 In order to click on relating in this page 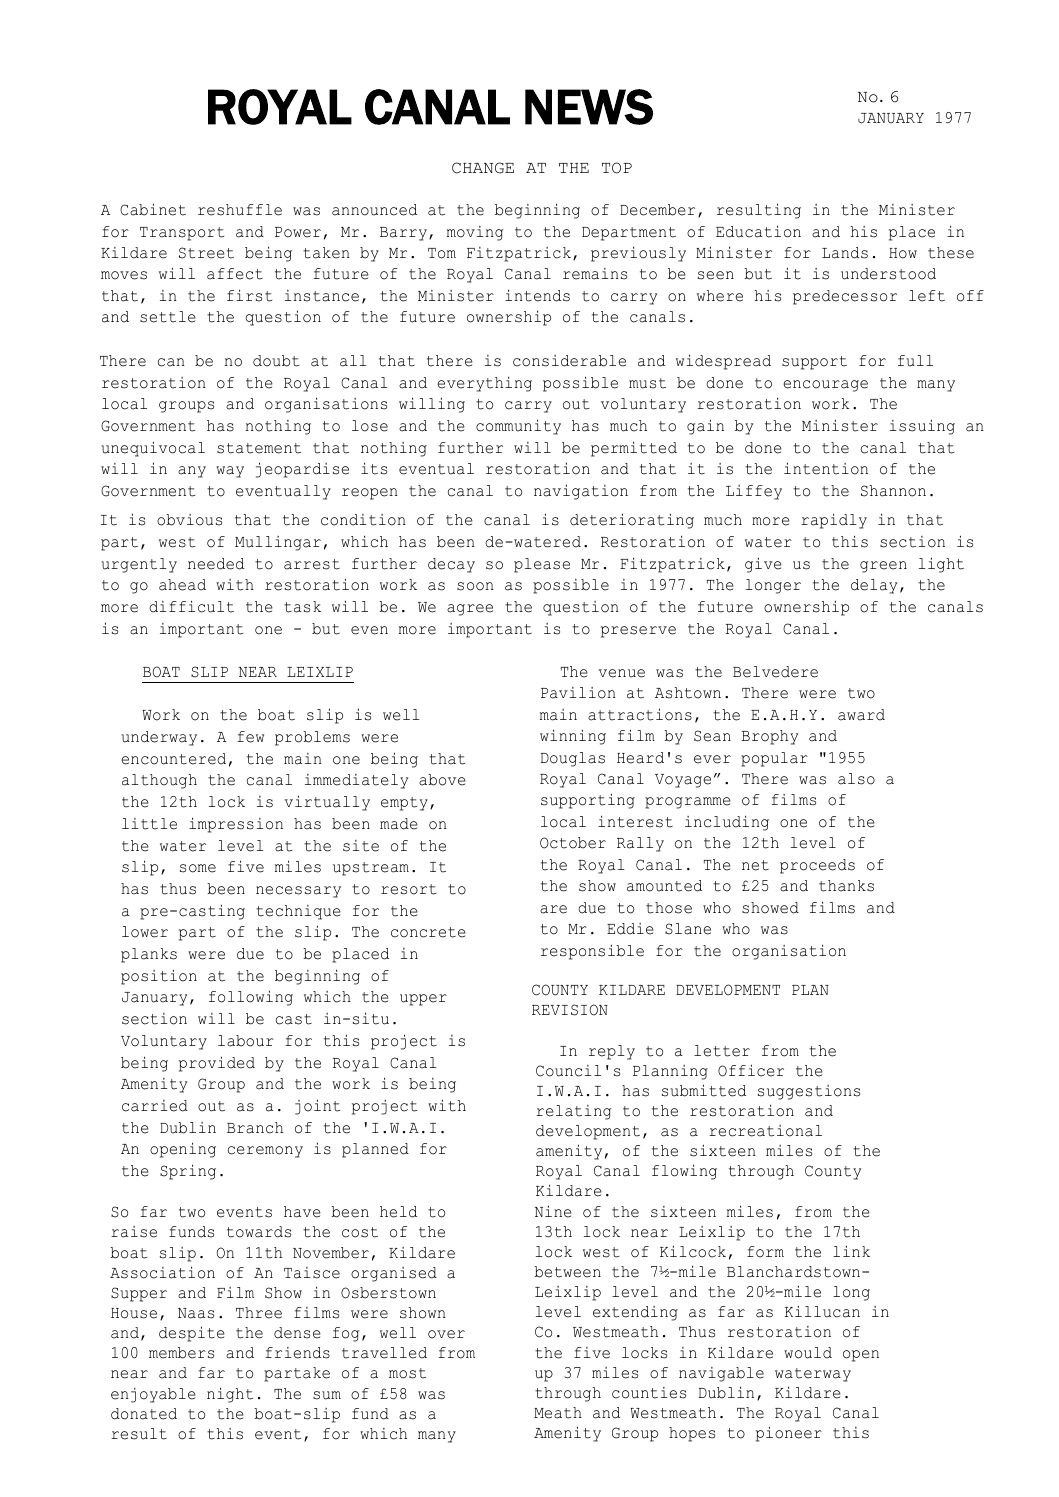, I will do `click(573, 1112)`.
